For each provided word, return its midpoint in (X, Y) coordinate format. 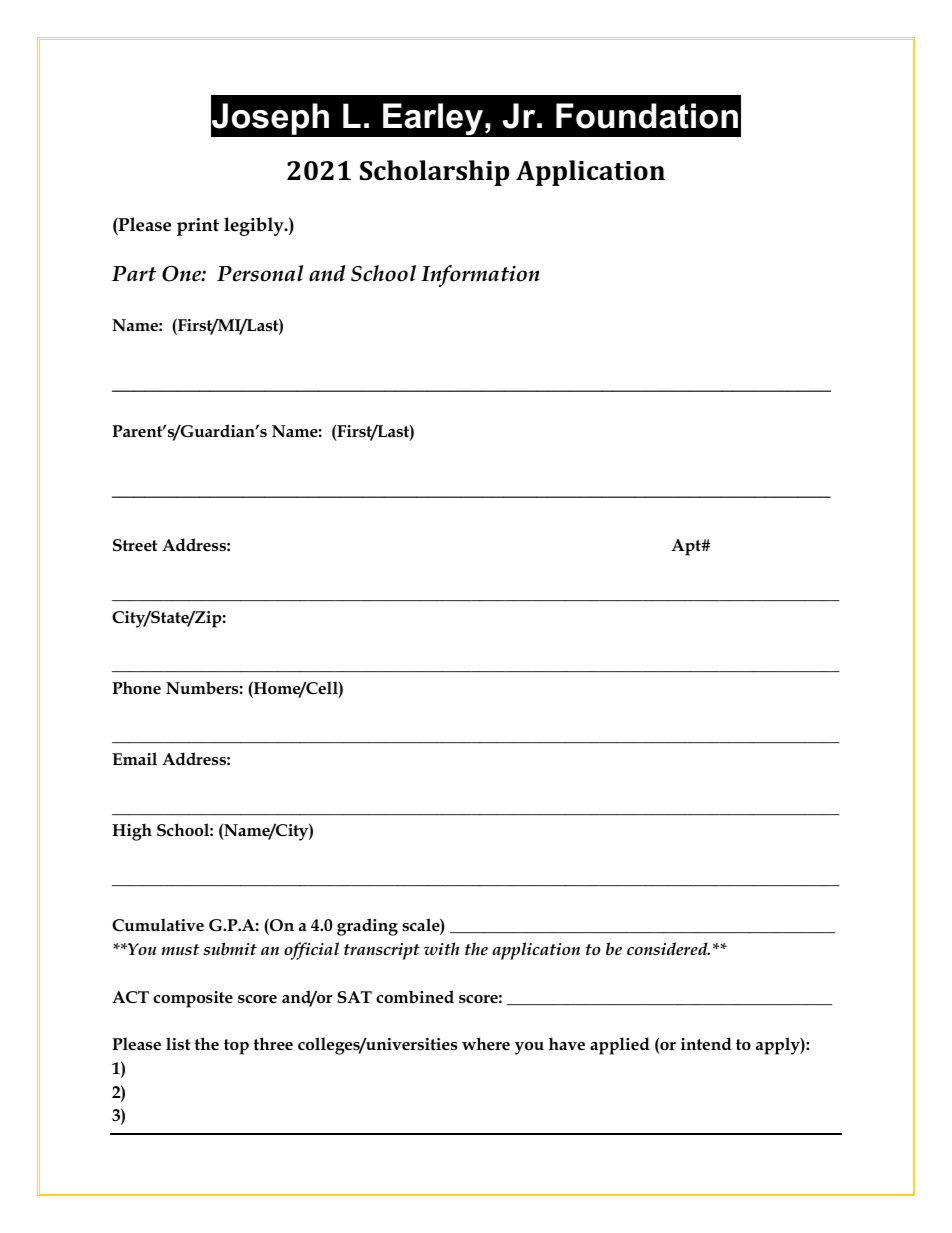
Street (135, 545)
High (132, 832)
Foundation (647, 116)
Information (480, 276)
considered (668, 949)
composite (193, 999)
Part (134, 274)
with (441, 948)
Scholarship (434, 173)
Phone (136, 688)
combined (415, 997)
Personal (260, 273)
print (198, 227)
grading (367, 927)
